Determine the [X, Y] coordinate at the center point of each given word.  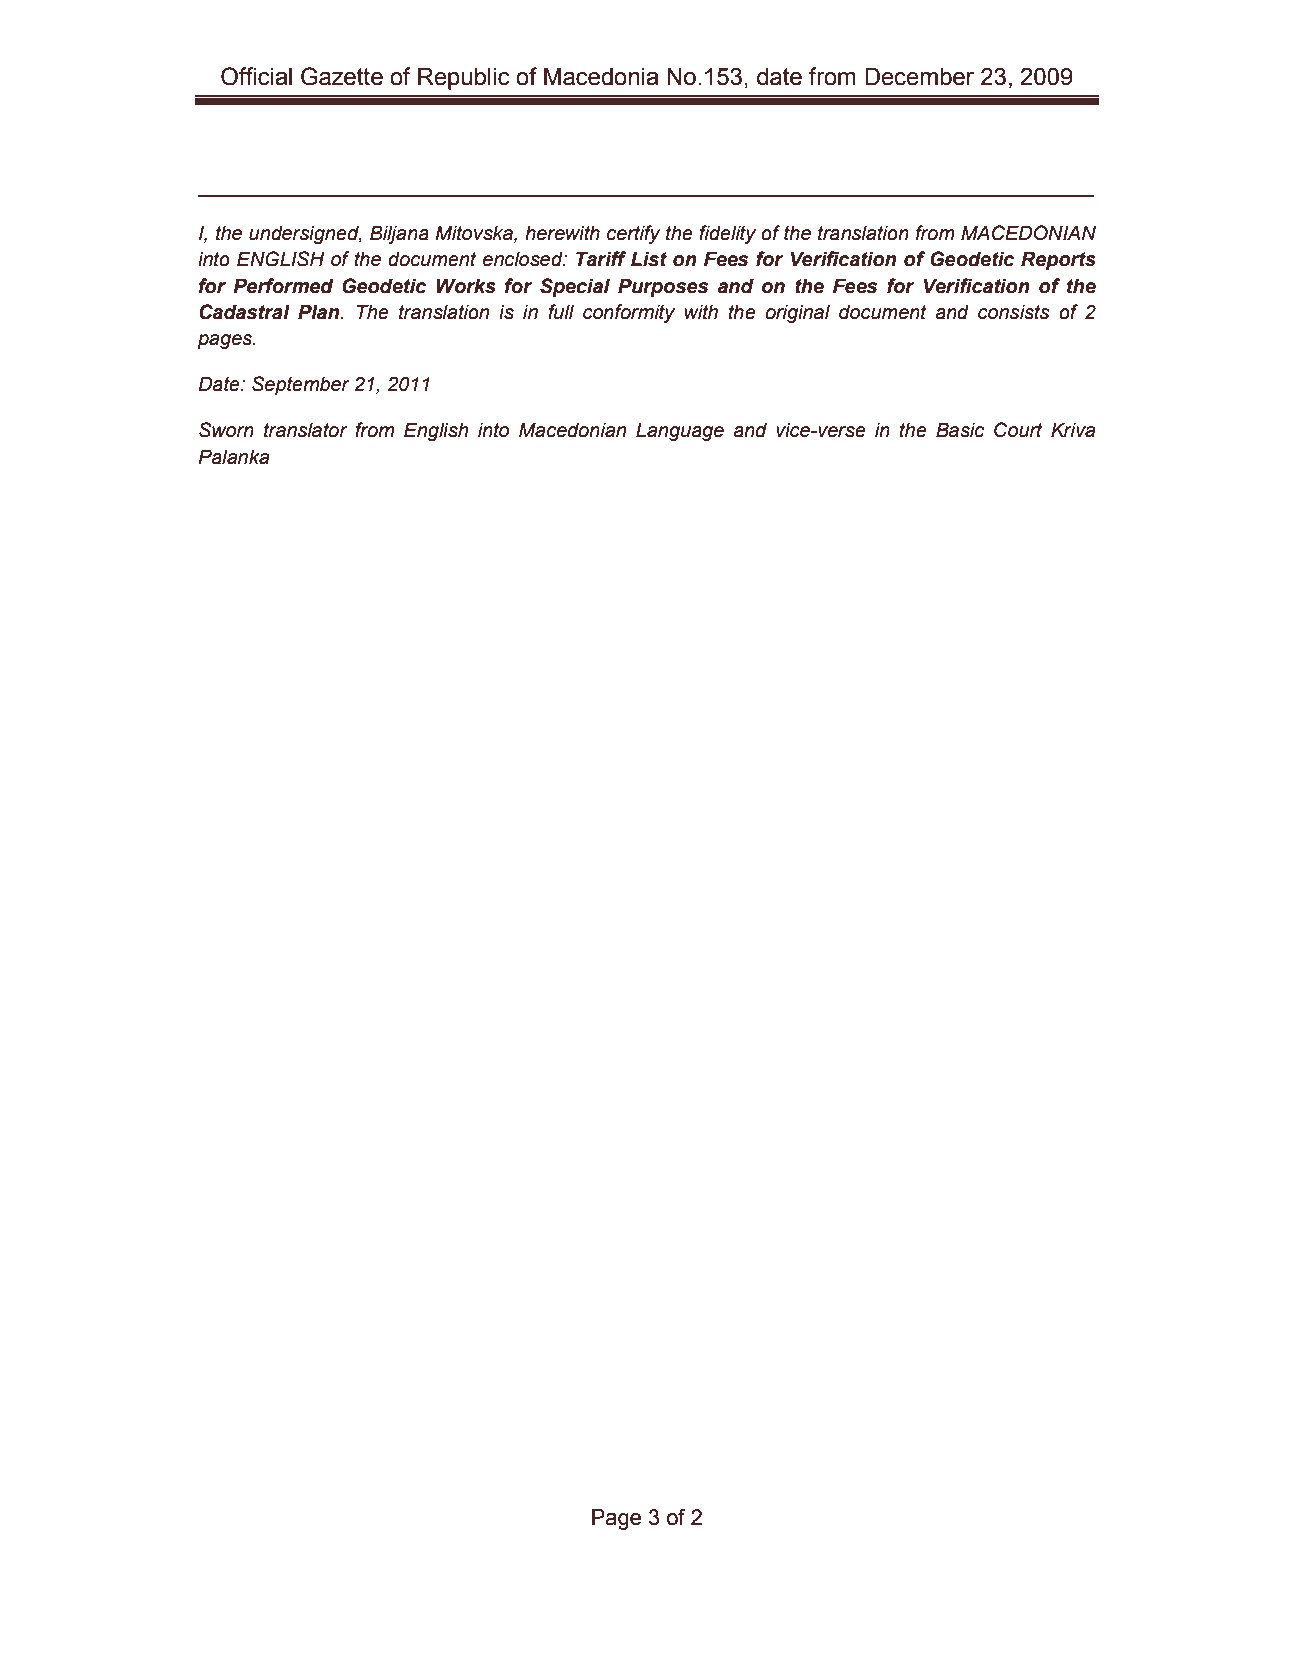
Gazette [342, 76]
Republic [464, 79]
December [919, 77]
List [649, 259]
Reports [1058, 261]
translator [306, 430]
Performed [283, 286]
